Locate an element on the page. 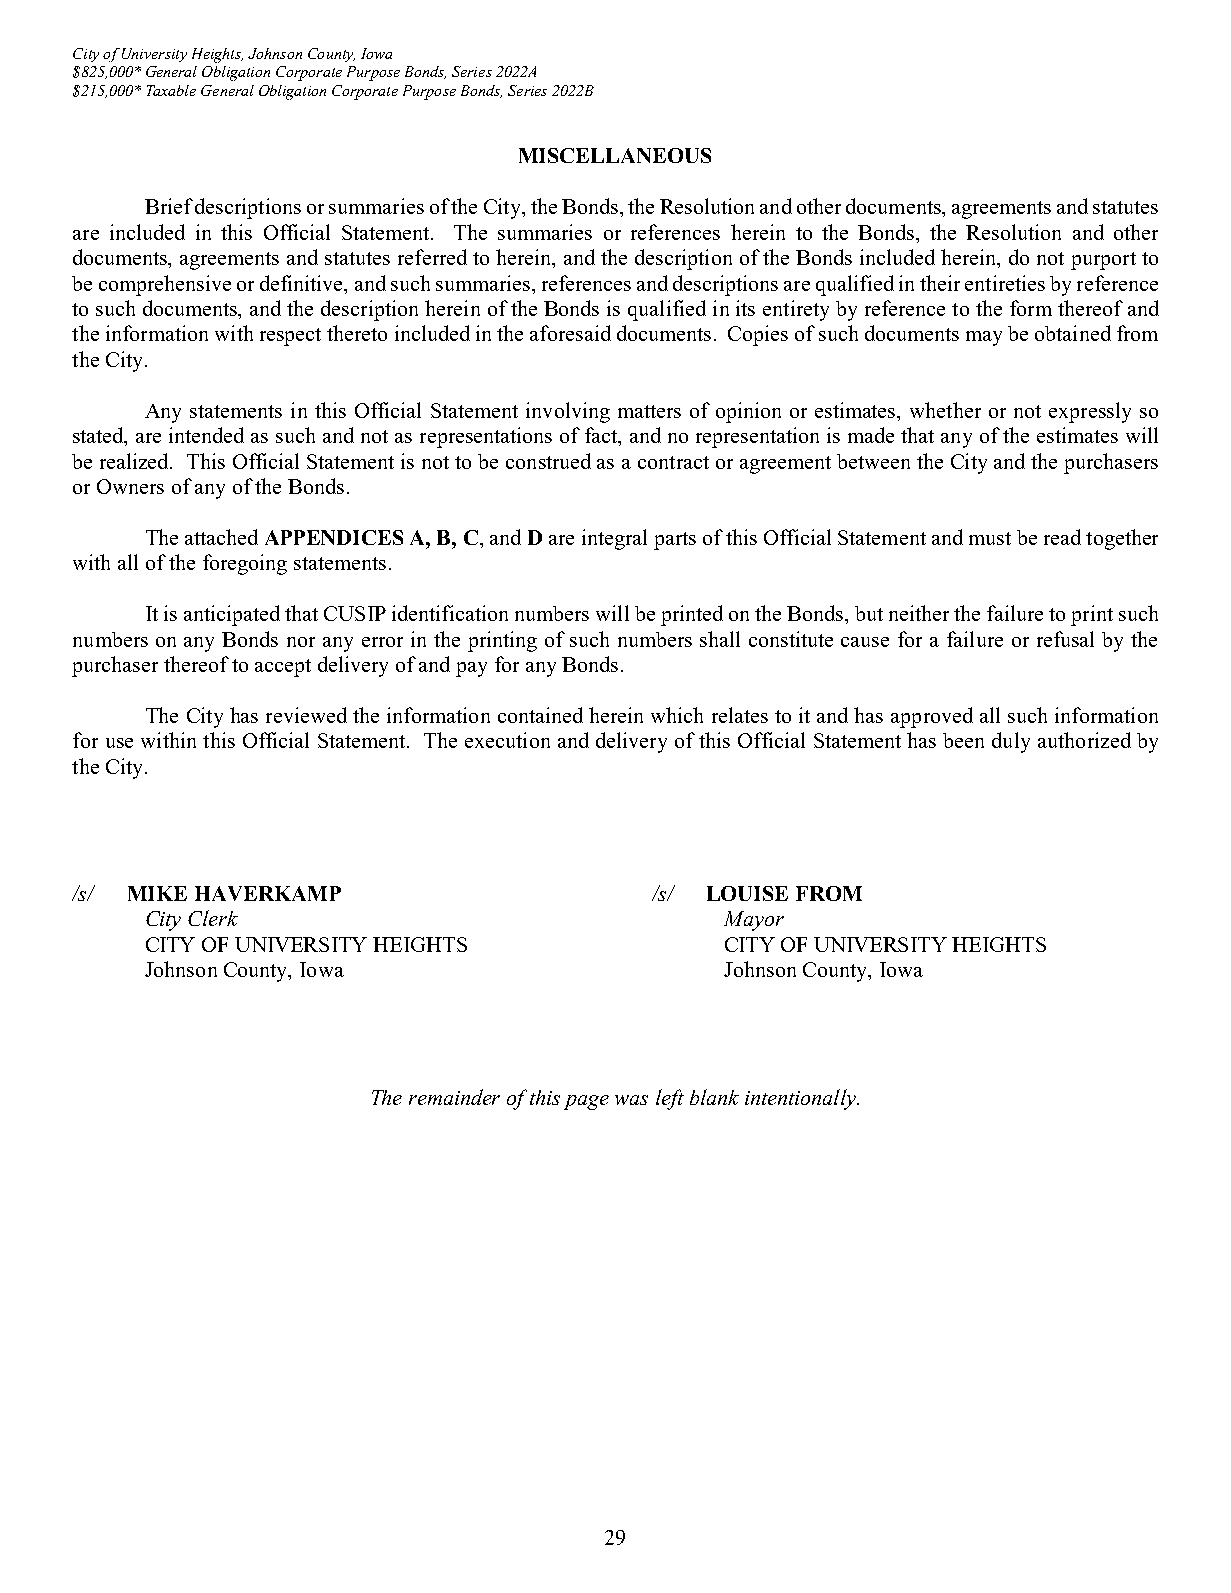  was is located at coordinates (631, 1100).
